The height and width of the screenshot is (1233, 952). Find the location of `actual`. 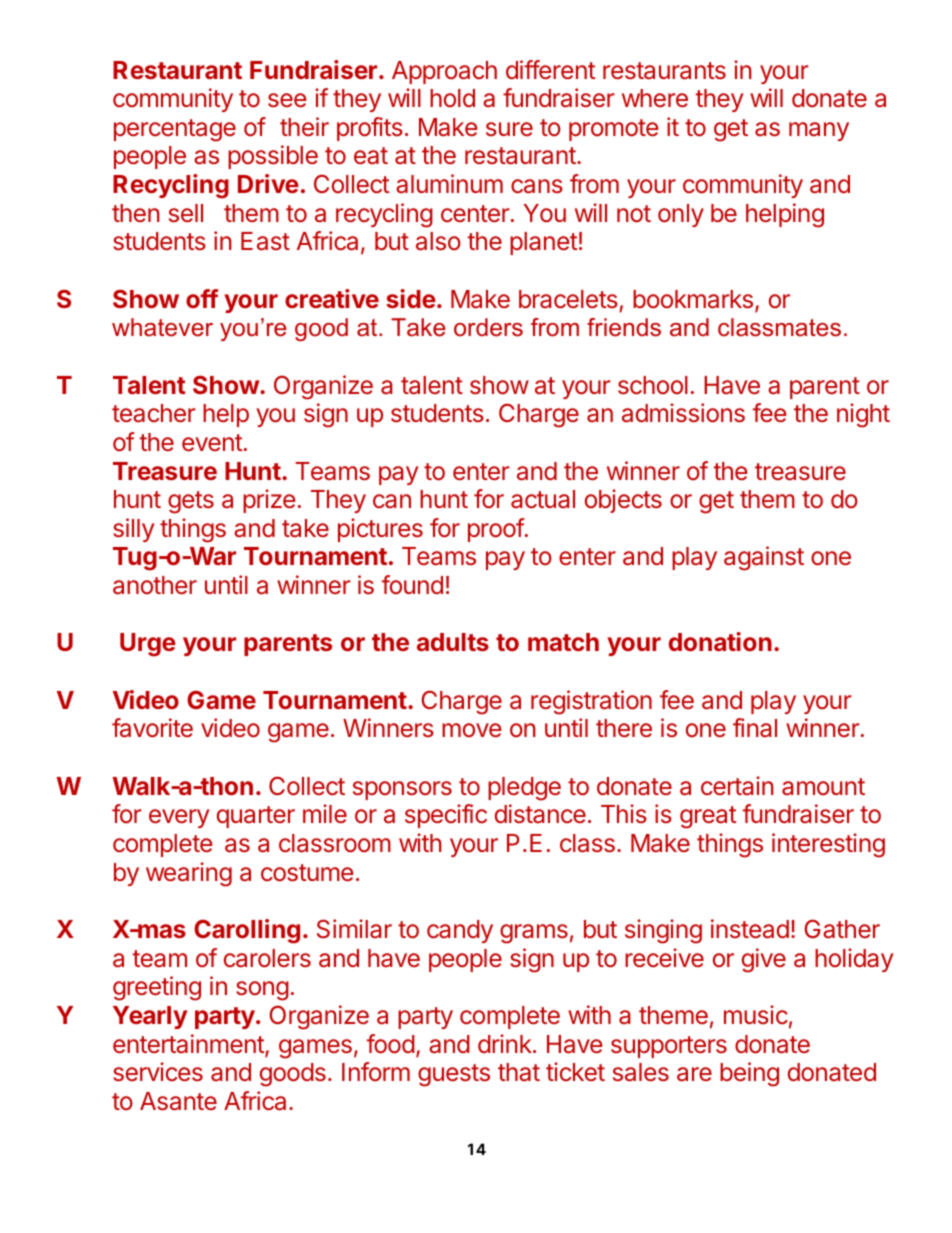

actual is located at coordinates (543, 499).
